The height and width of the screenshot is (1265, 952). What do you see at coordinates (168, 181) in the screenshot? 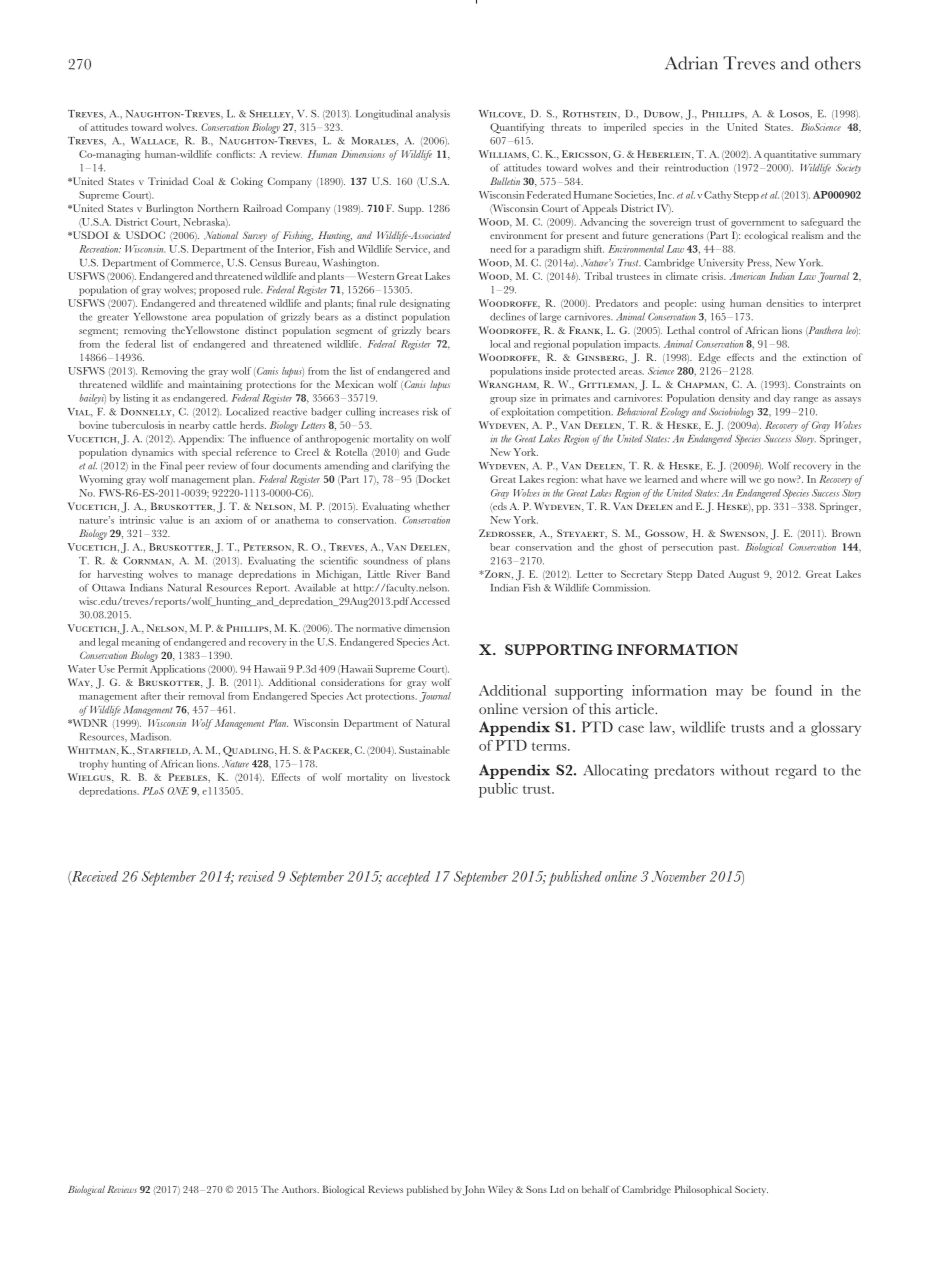
I see `Trinidad` at bounding box center [168, 181].
